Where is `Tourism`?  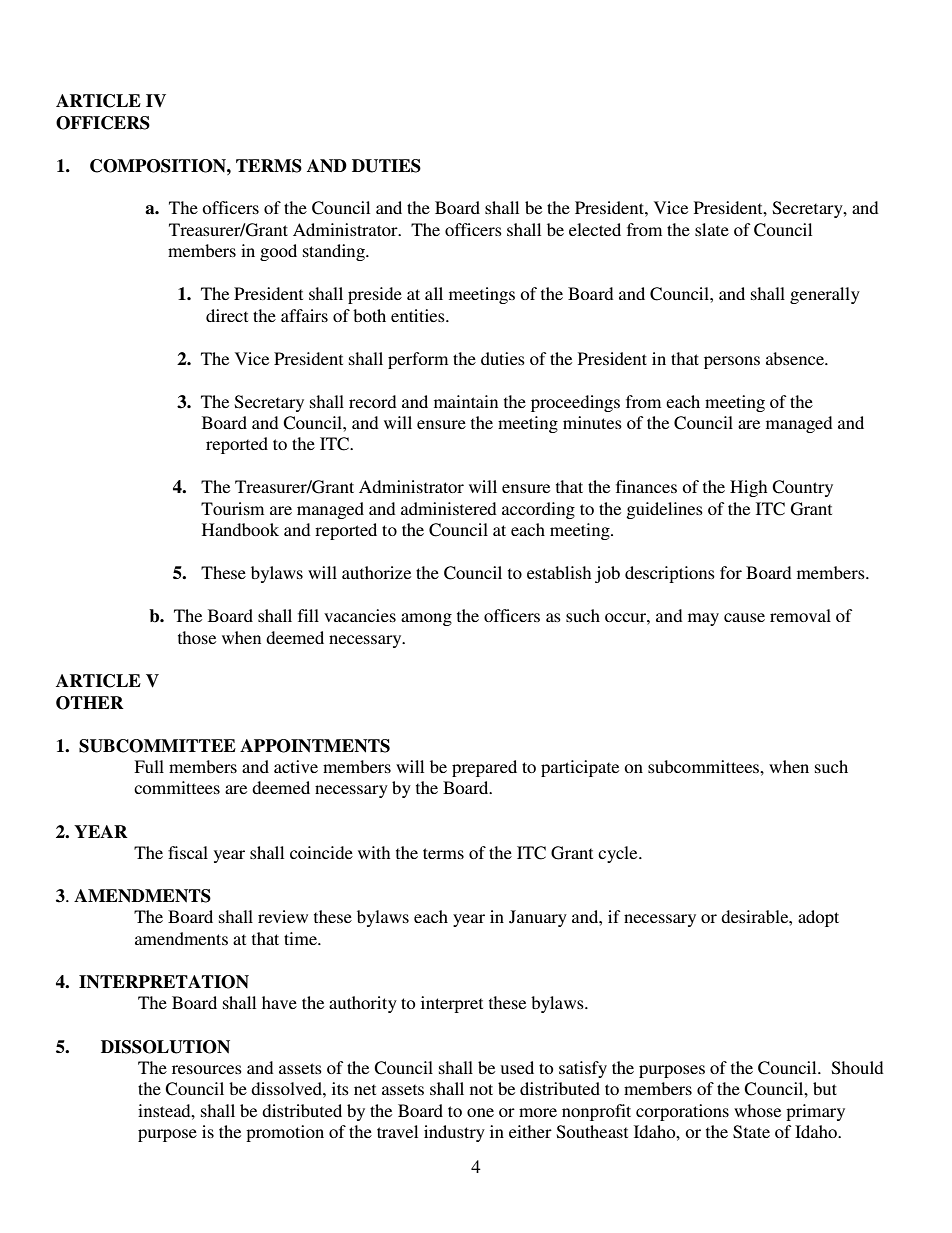
Tourism is located at coordinates (232, 508).
